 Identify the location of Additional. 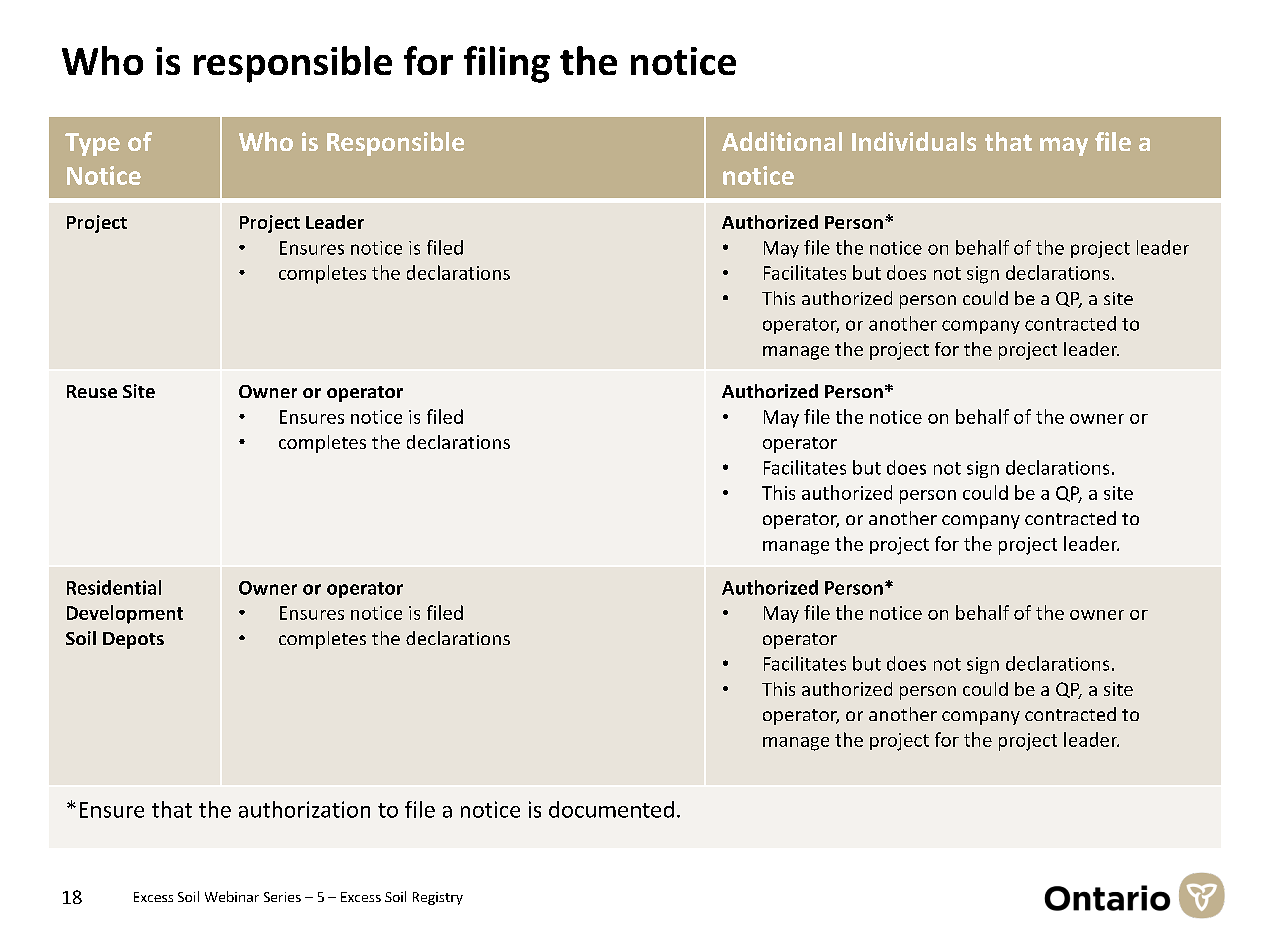
(782, 141).
